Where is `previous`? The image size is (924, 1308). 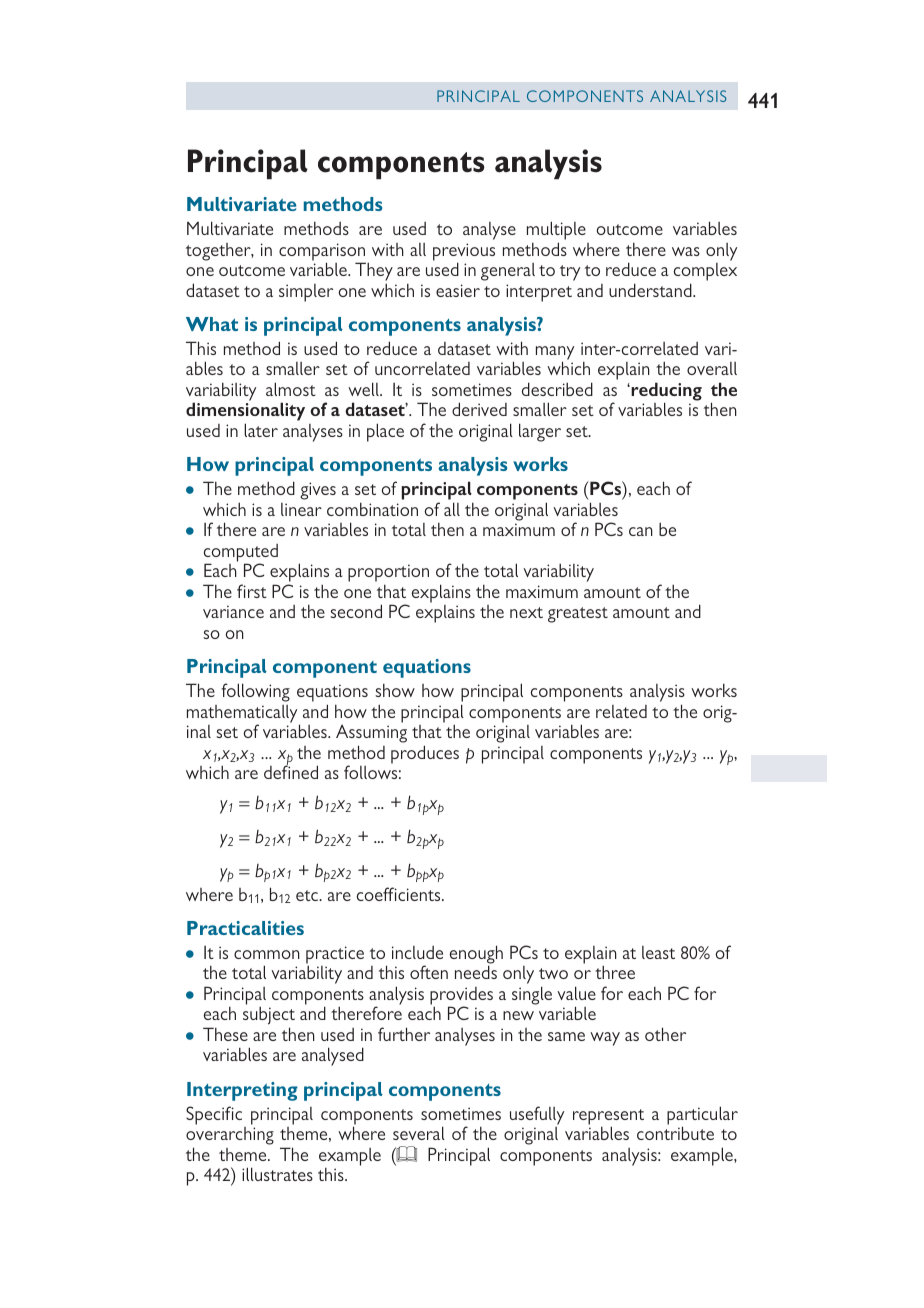 previous is located at coordinates (464, 253).
